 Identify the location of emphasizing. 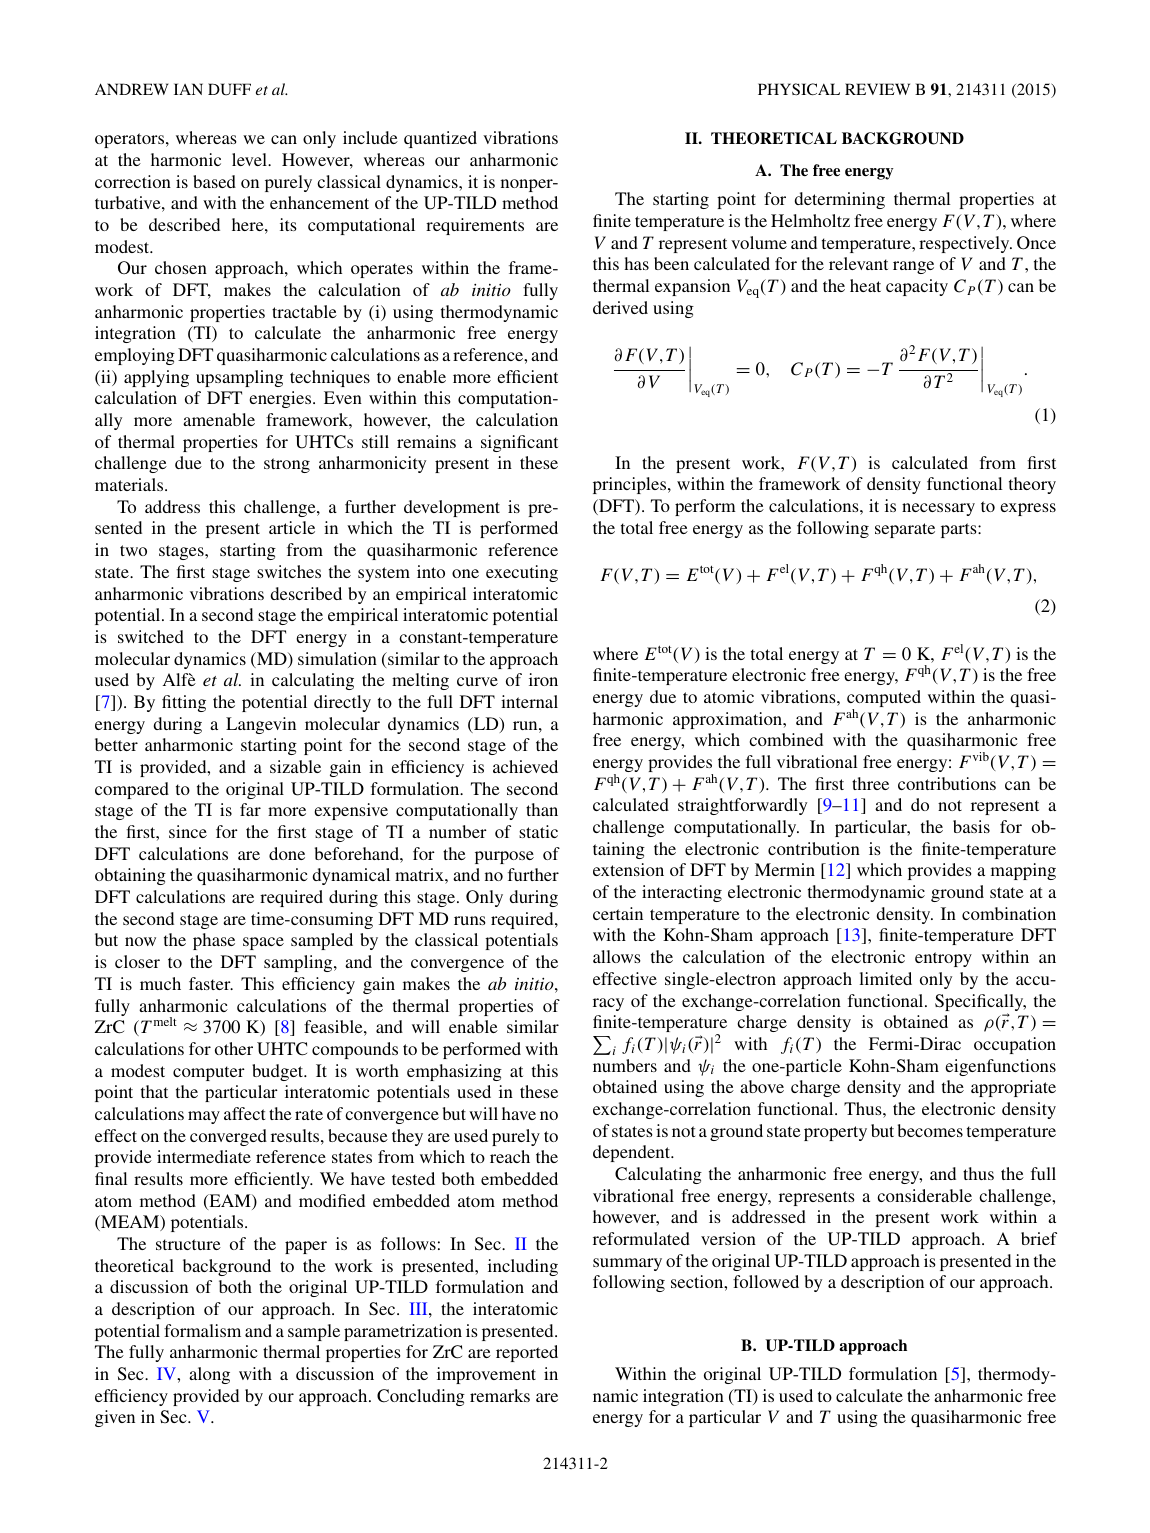
(454, 1072).
